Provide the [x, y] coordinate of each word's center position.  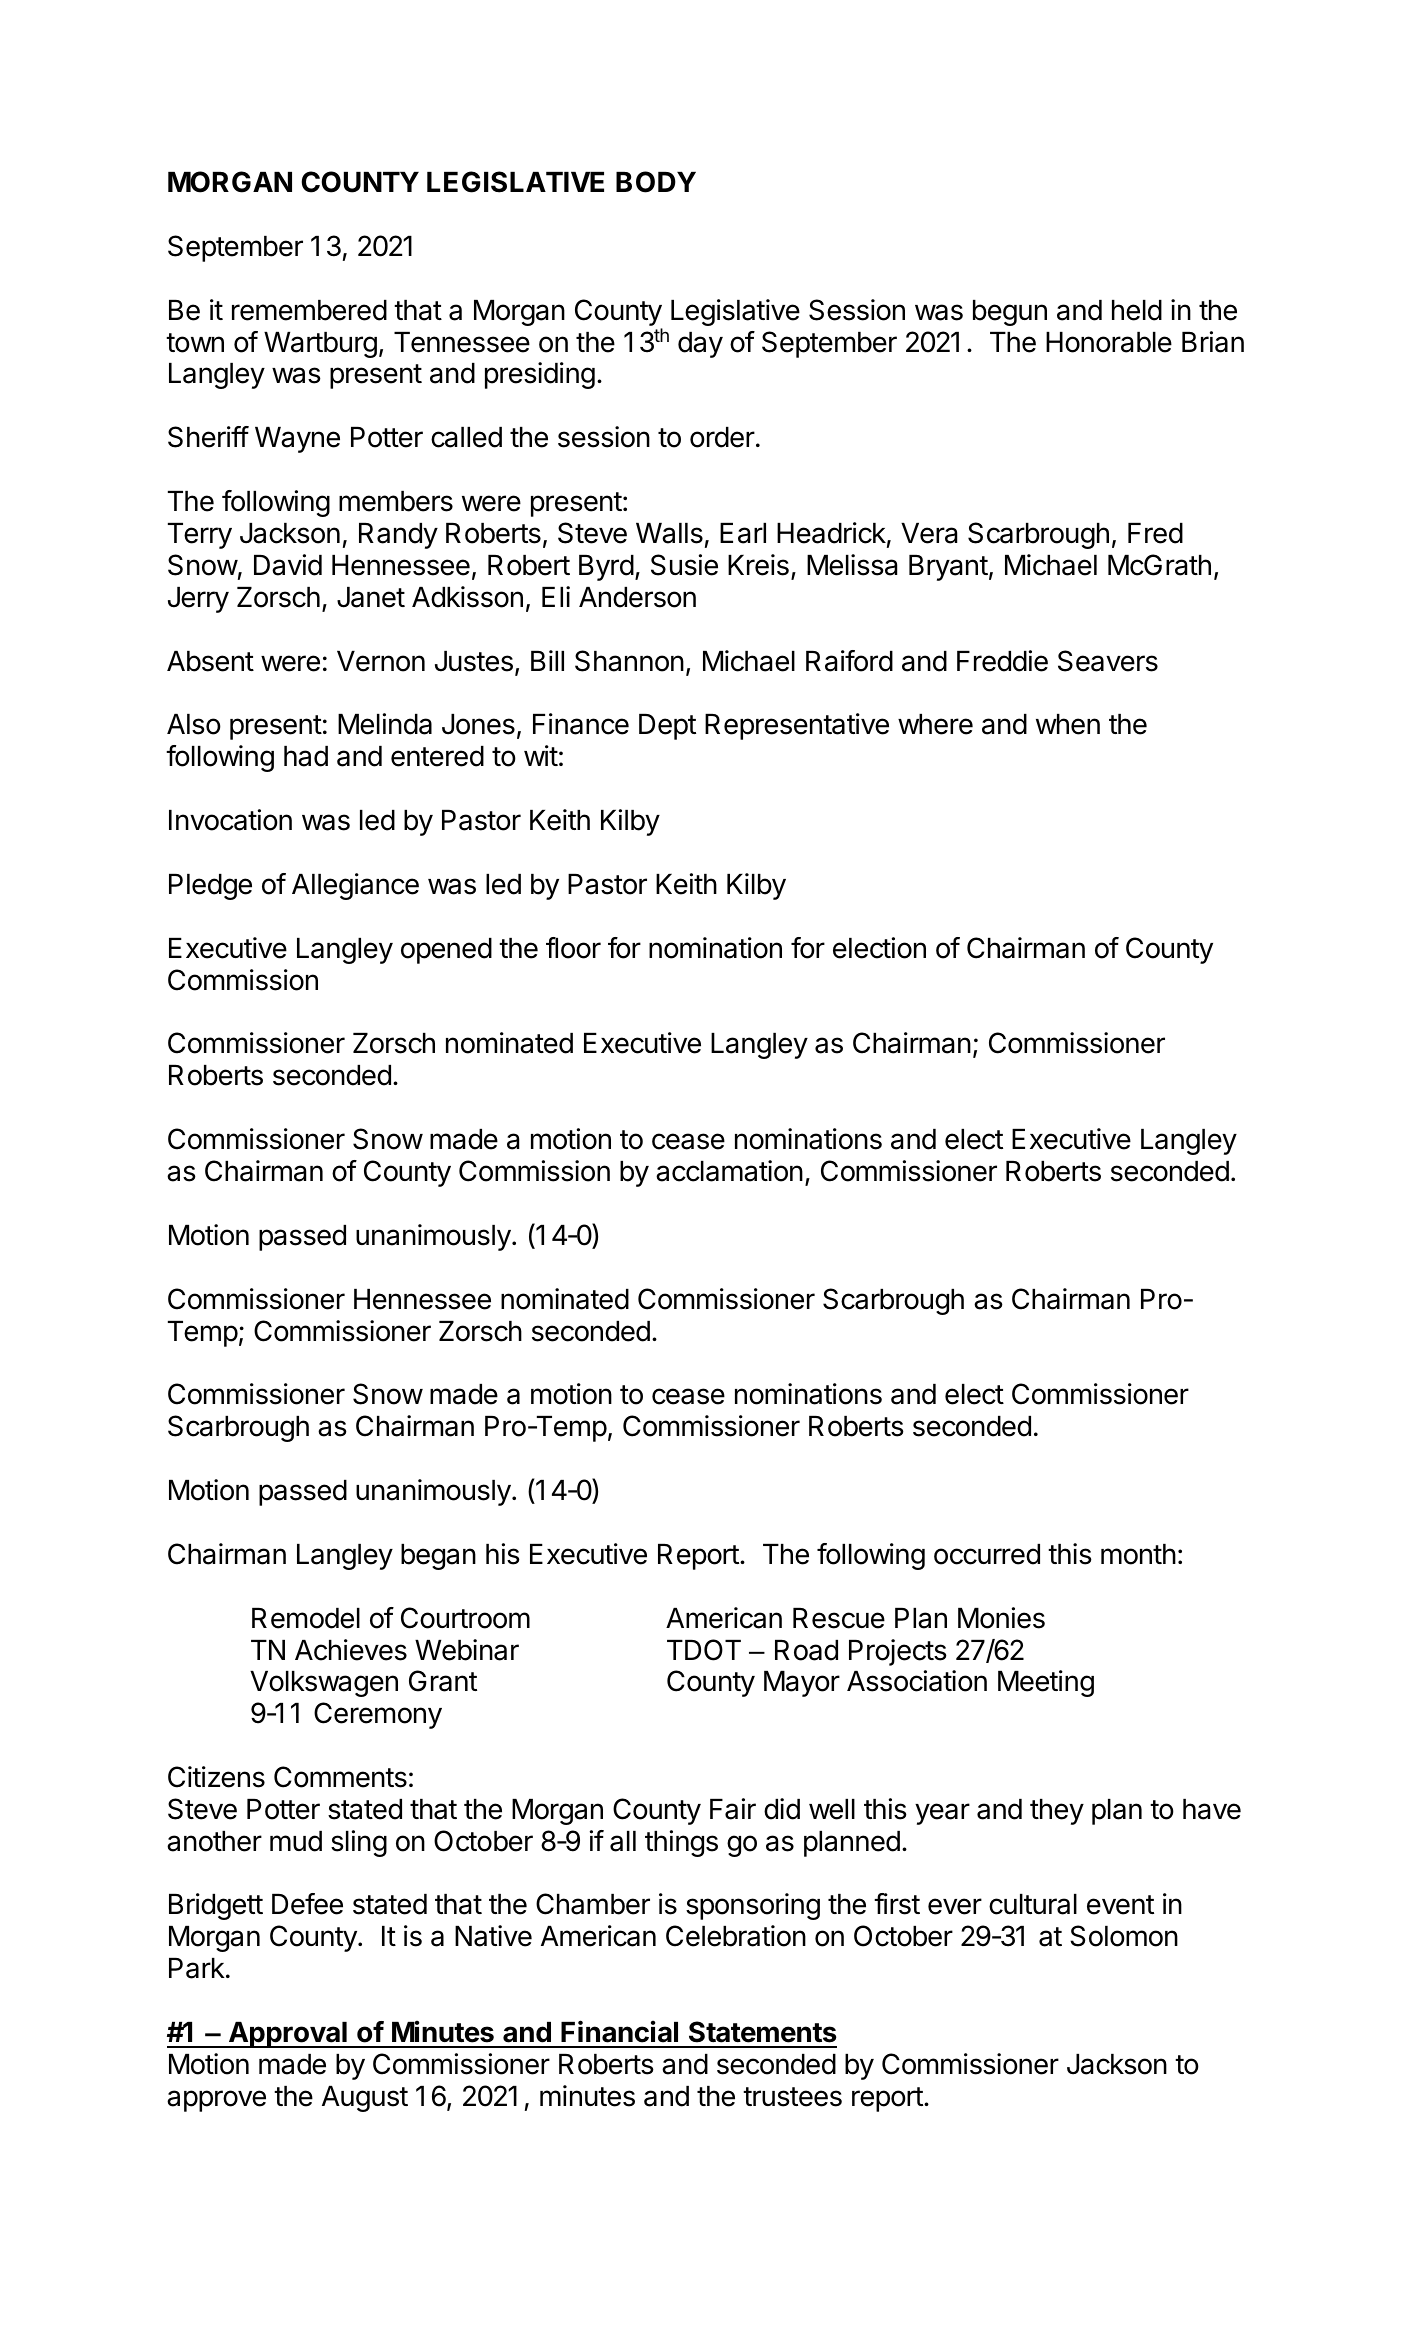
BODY [656, 182]
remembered [309, 310]
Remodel [306, 1618]
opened [446, 951]
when [1068, 724]
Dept [667, 727]
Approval [287, 2035]
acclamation [729, 1171]
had [306, 756]
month [1138, 1554]
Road [806, 1650]
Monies [1001, 1618]
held [1137, 310]
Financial [619, 2031]
